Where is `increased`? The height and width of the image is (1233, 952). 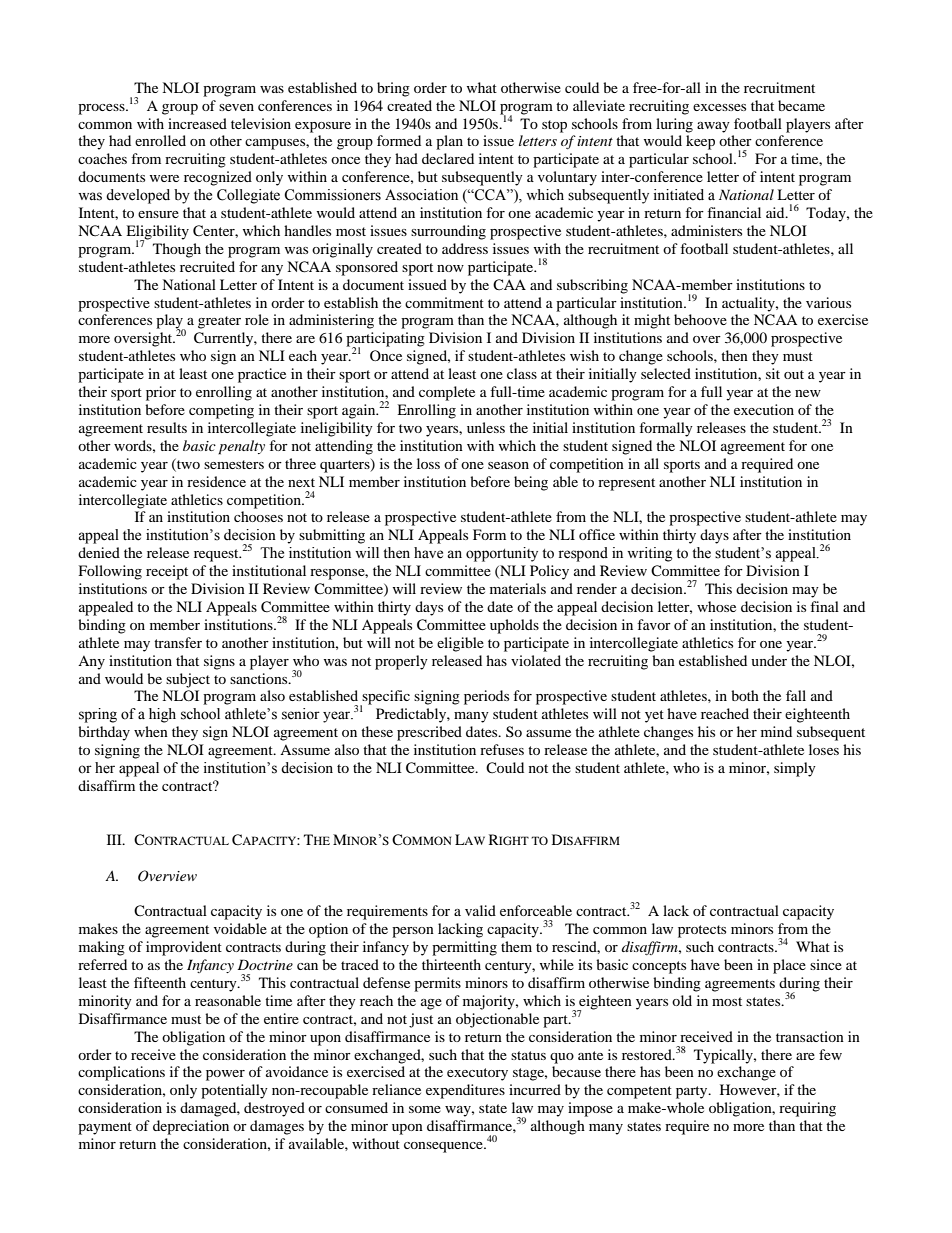
increased is located at coordinates (197, 123).
